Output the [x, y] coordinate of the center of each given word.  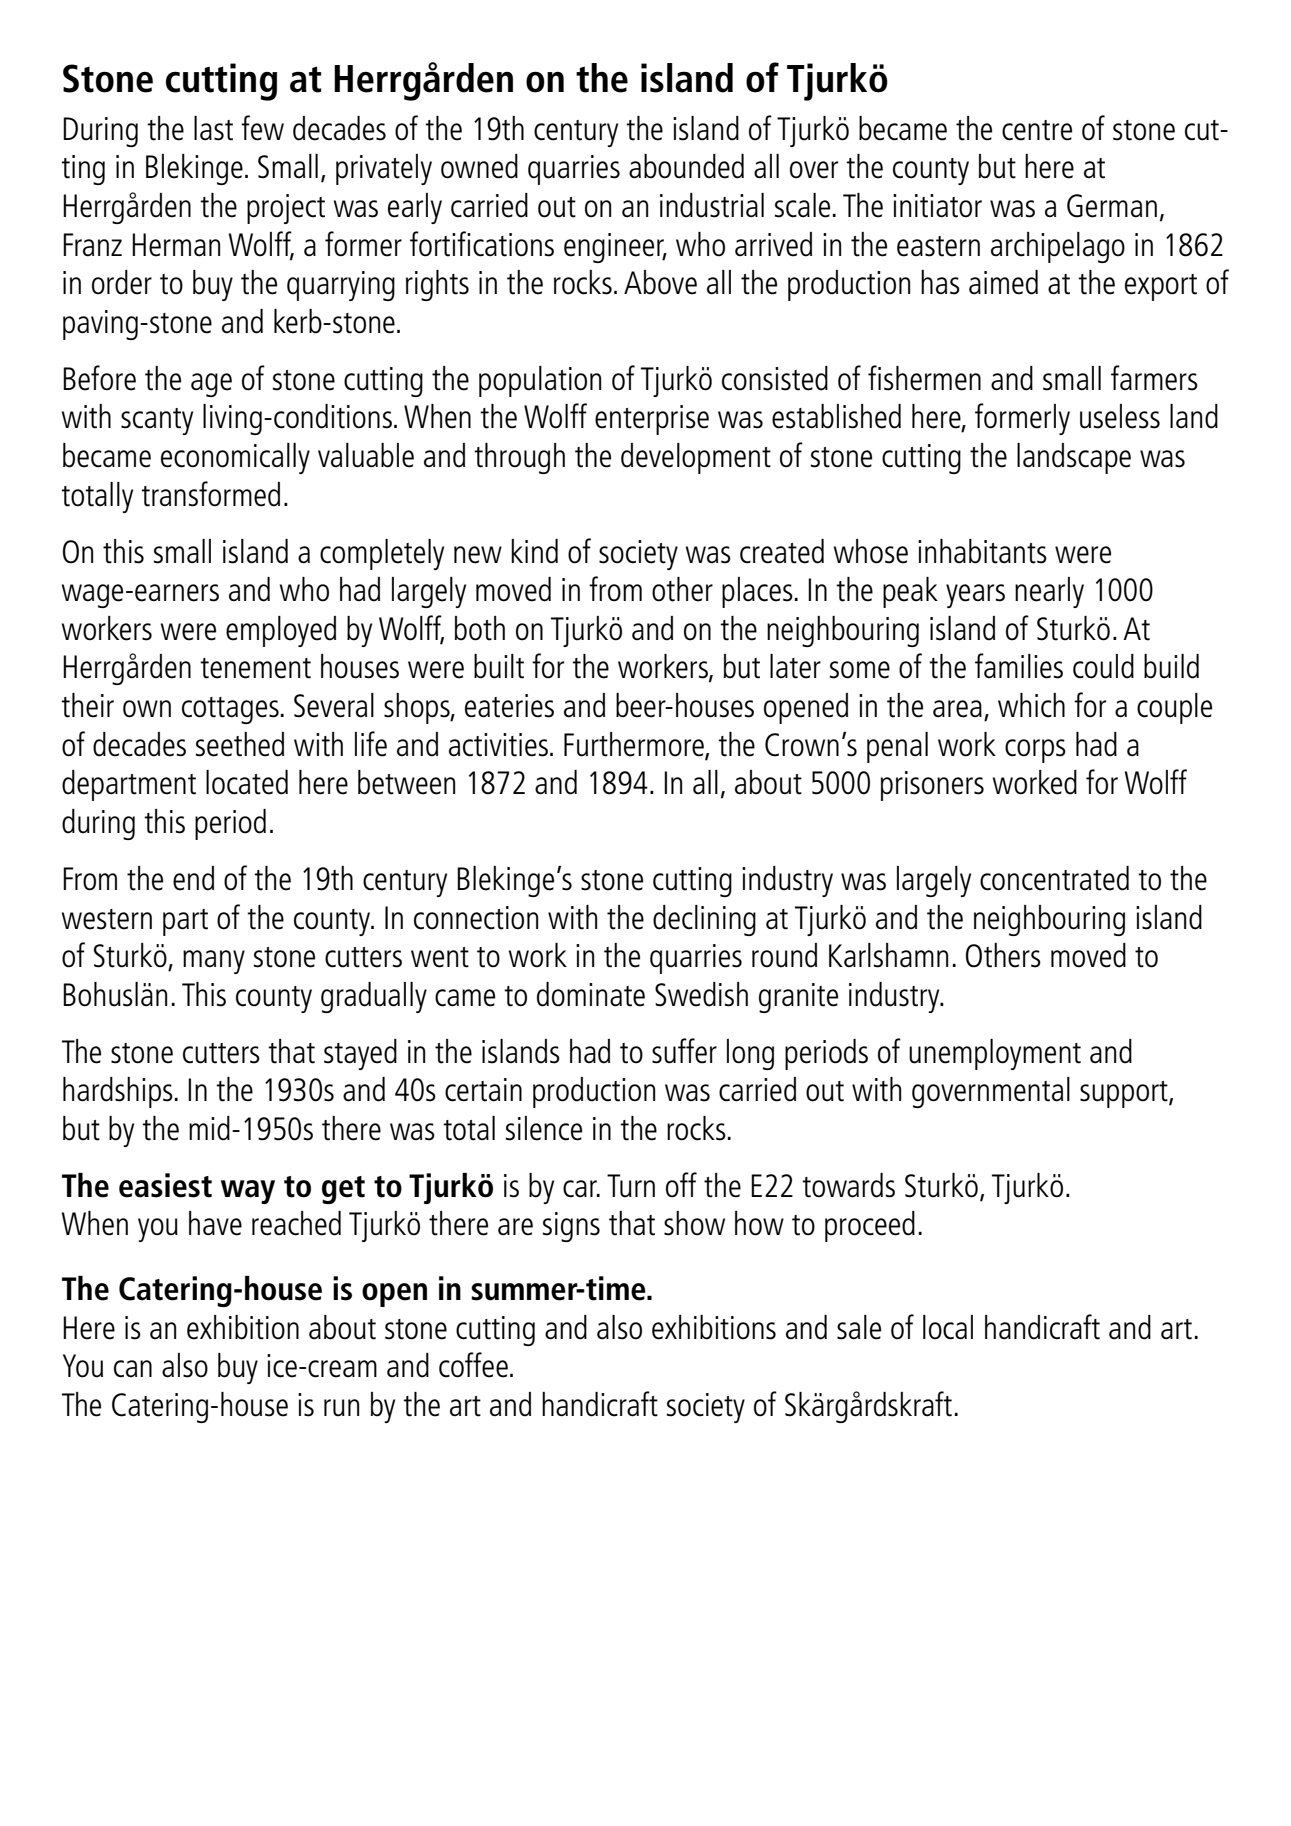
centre [1037, 130]
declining [704, 920]
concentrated [1054, 878]
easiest [165, 1185]
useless [1120, 416]
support [1125, 1094]
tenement [255, 668]
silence [544, 1128]
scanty [157, 421]
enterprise [652, 420]
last [213, 128]
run [341, 1408]
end [193, 878]
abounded [686, 166]
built [499, 666]
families [1019, 666]
